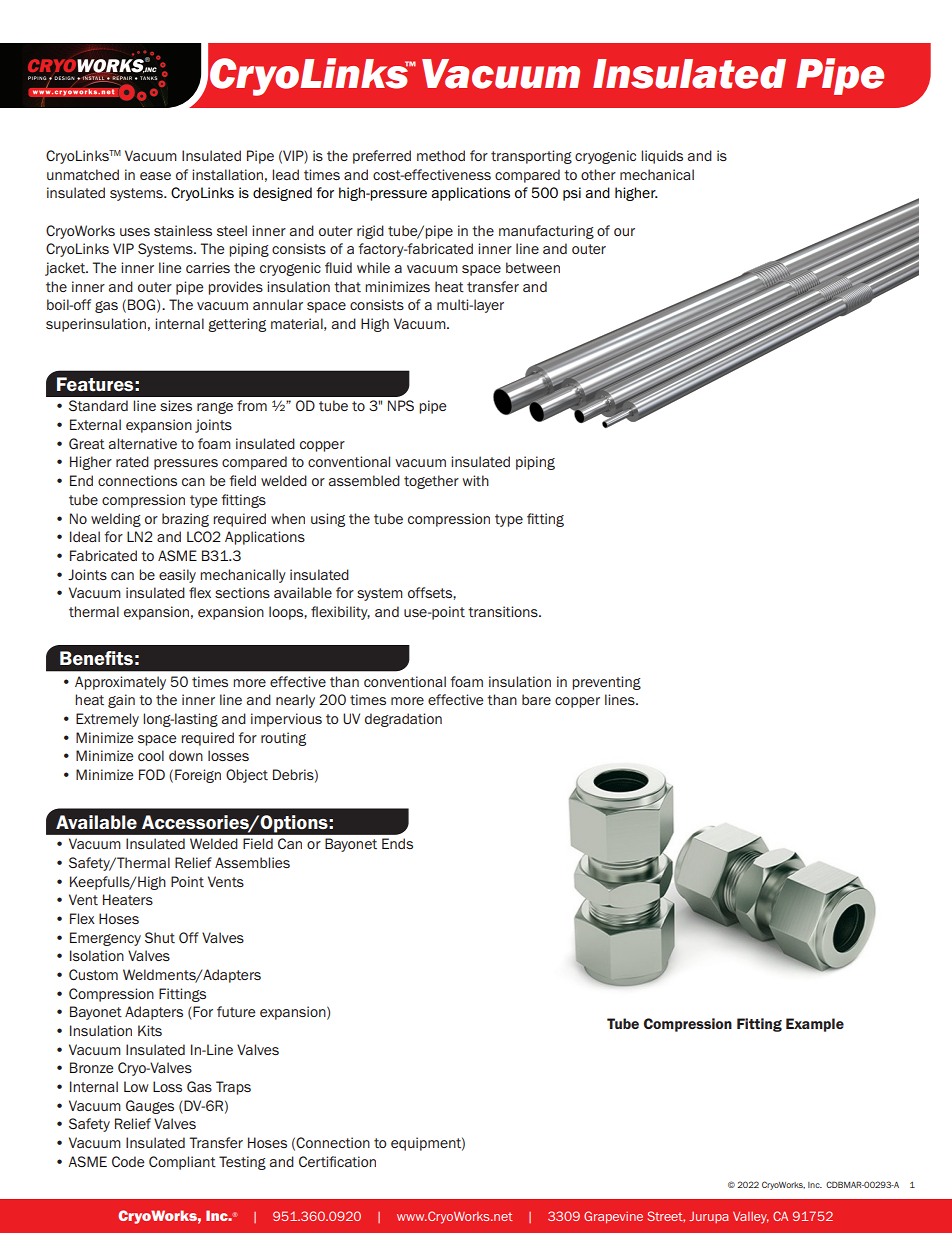 Image resolution: width=952 pixels, height=1233 pixels. What do you see at coordinates (155, 176) in the image?
I see `ease` at bounding box center [155, 176].
